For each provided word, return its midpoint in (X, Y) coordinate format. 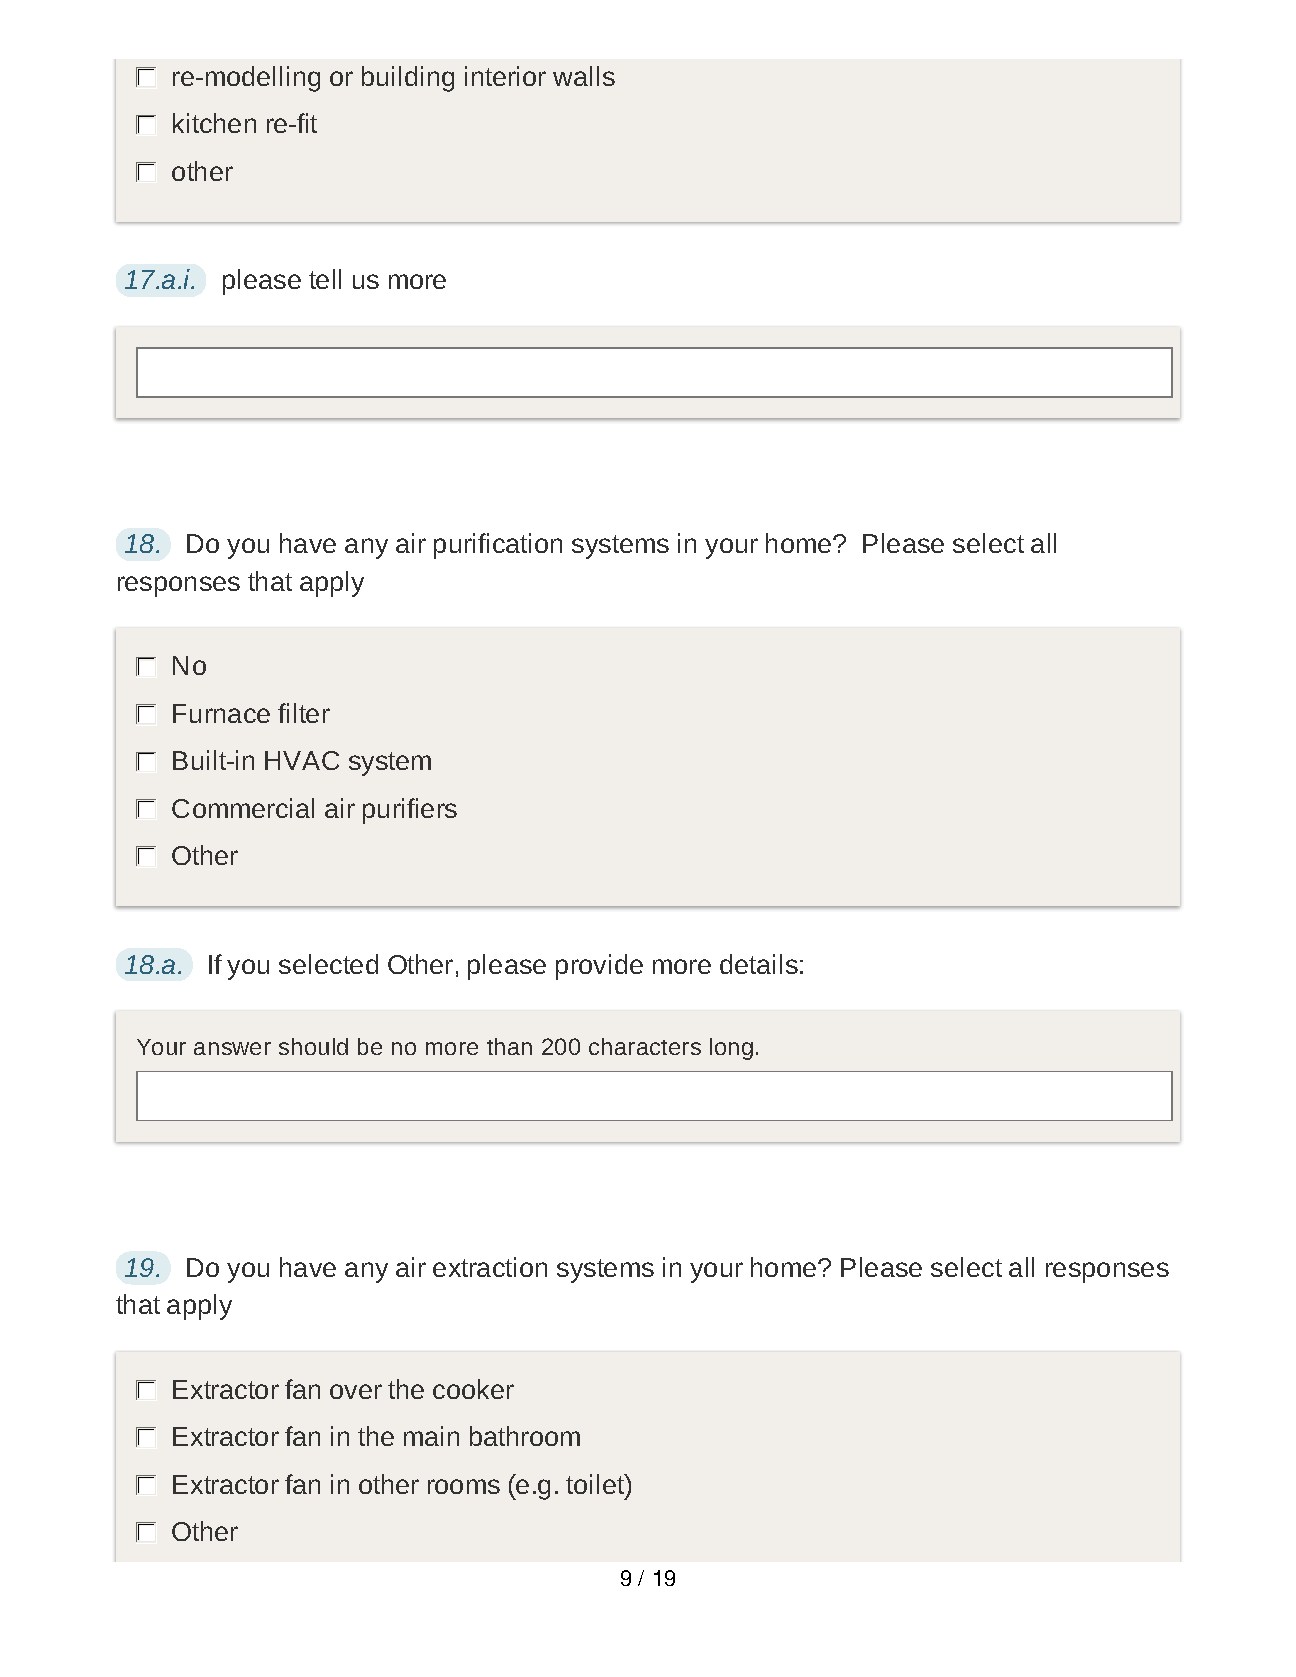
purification (498, 546)
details (759, 964)
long (731, 1049)
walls (584, 76)
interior (505, 76)
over (356, 1391)
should (313, 1046)
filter (304, 713)
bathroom (525, 1436)
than (509, 1046)
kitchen (214, 123)
